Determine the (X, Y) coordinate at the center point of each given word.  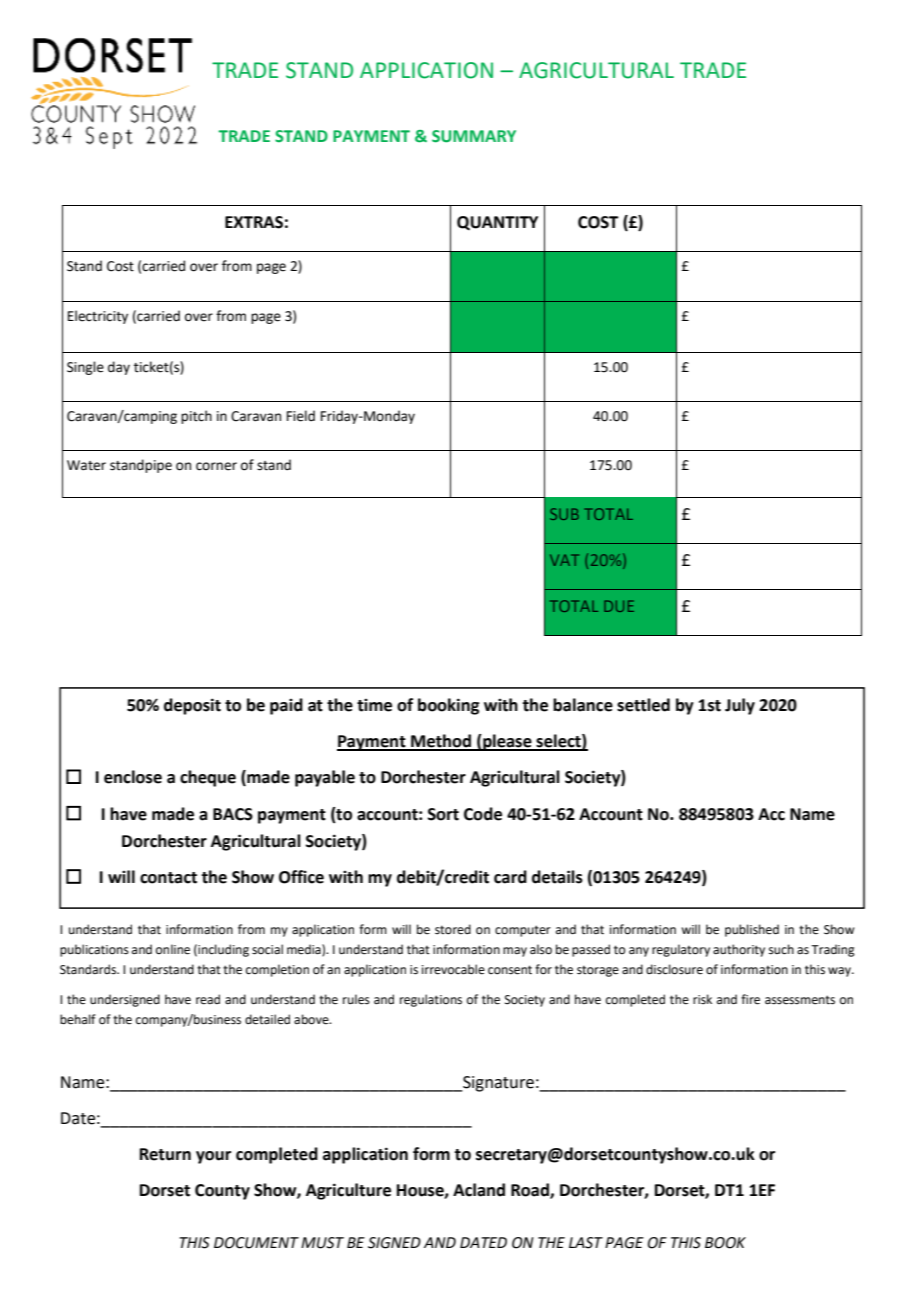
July (740, 706)
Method (441, 742)
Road (531, 1191)
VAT (564, 560)
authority (739, 950)
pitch (196, 417)
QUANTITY (497, 223)
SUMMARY (474, 136)
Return (165, 1154)
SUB (564, 514)
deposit (192, 706)
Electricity (98, 317)
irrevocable (453, 969)
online (173, 949)
